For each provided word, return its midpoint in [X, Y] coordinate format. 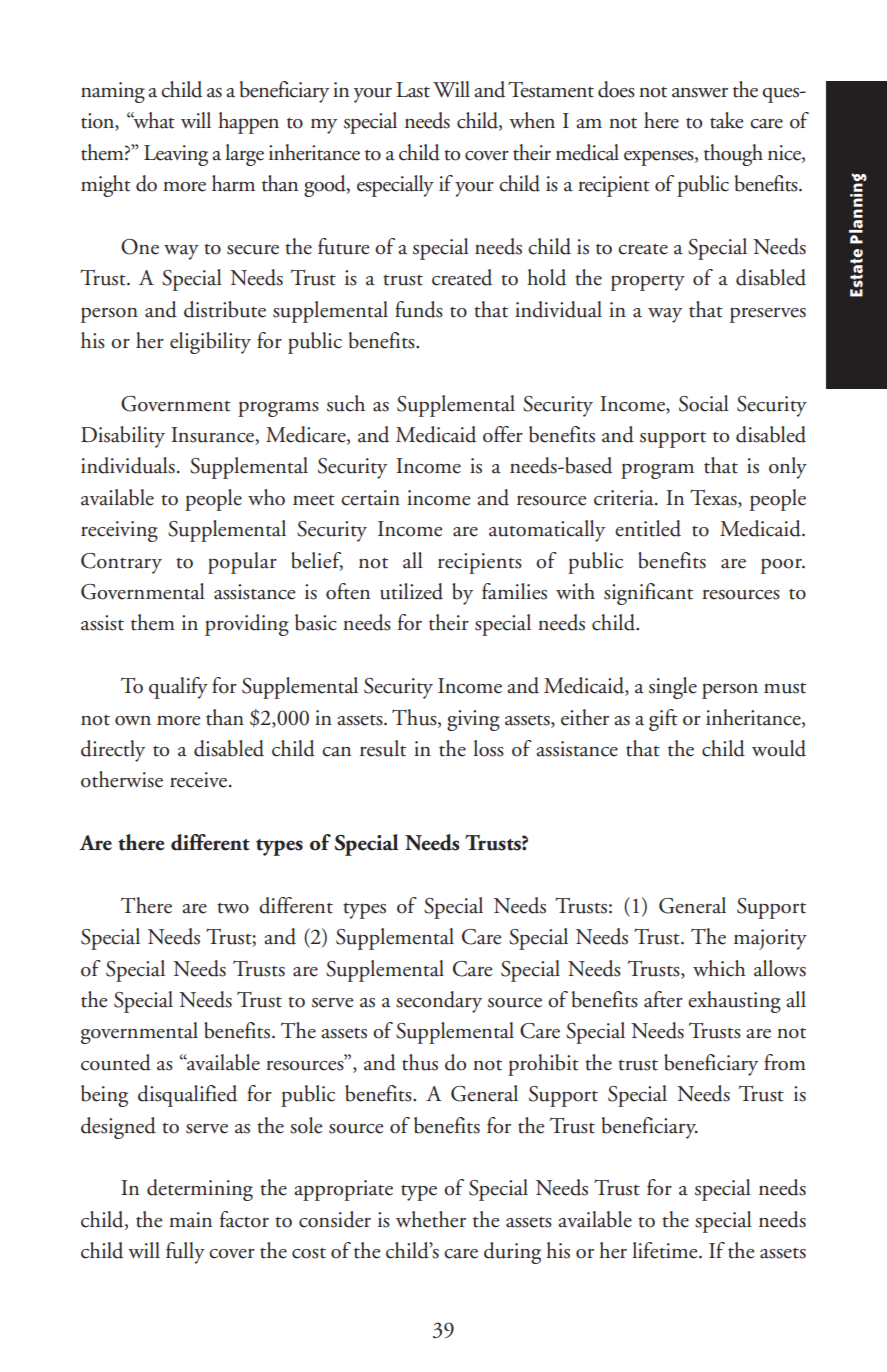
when [532, 120]
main [190, 1220]
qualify [178, 688]
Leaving [176, 155]
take [726, 120]
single [673, 688]
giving [473, 720]
